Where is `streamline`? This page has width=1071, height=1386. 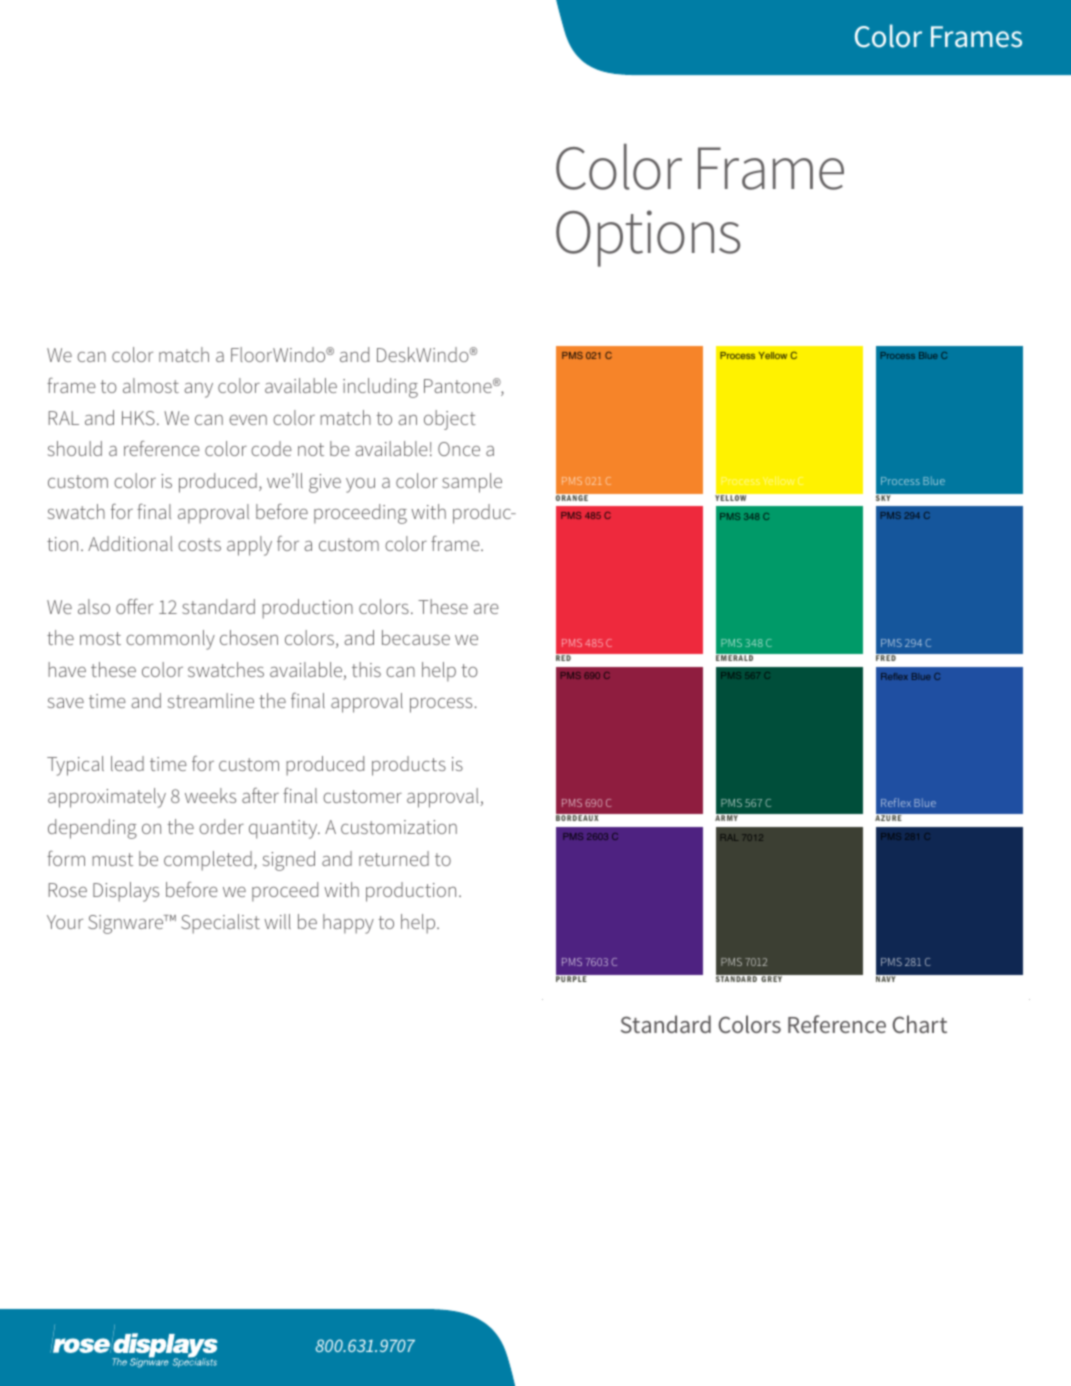 streamline is located at coordinates (211, 700).
